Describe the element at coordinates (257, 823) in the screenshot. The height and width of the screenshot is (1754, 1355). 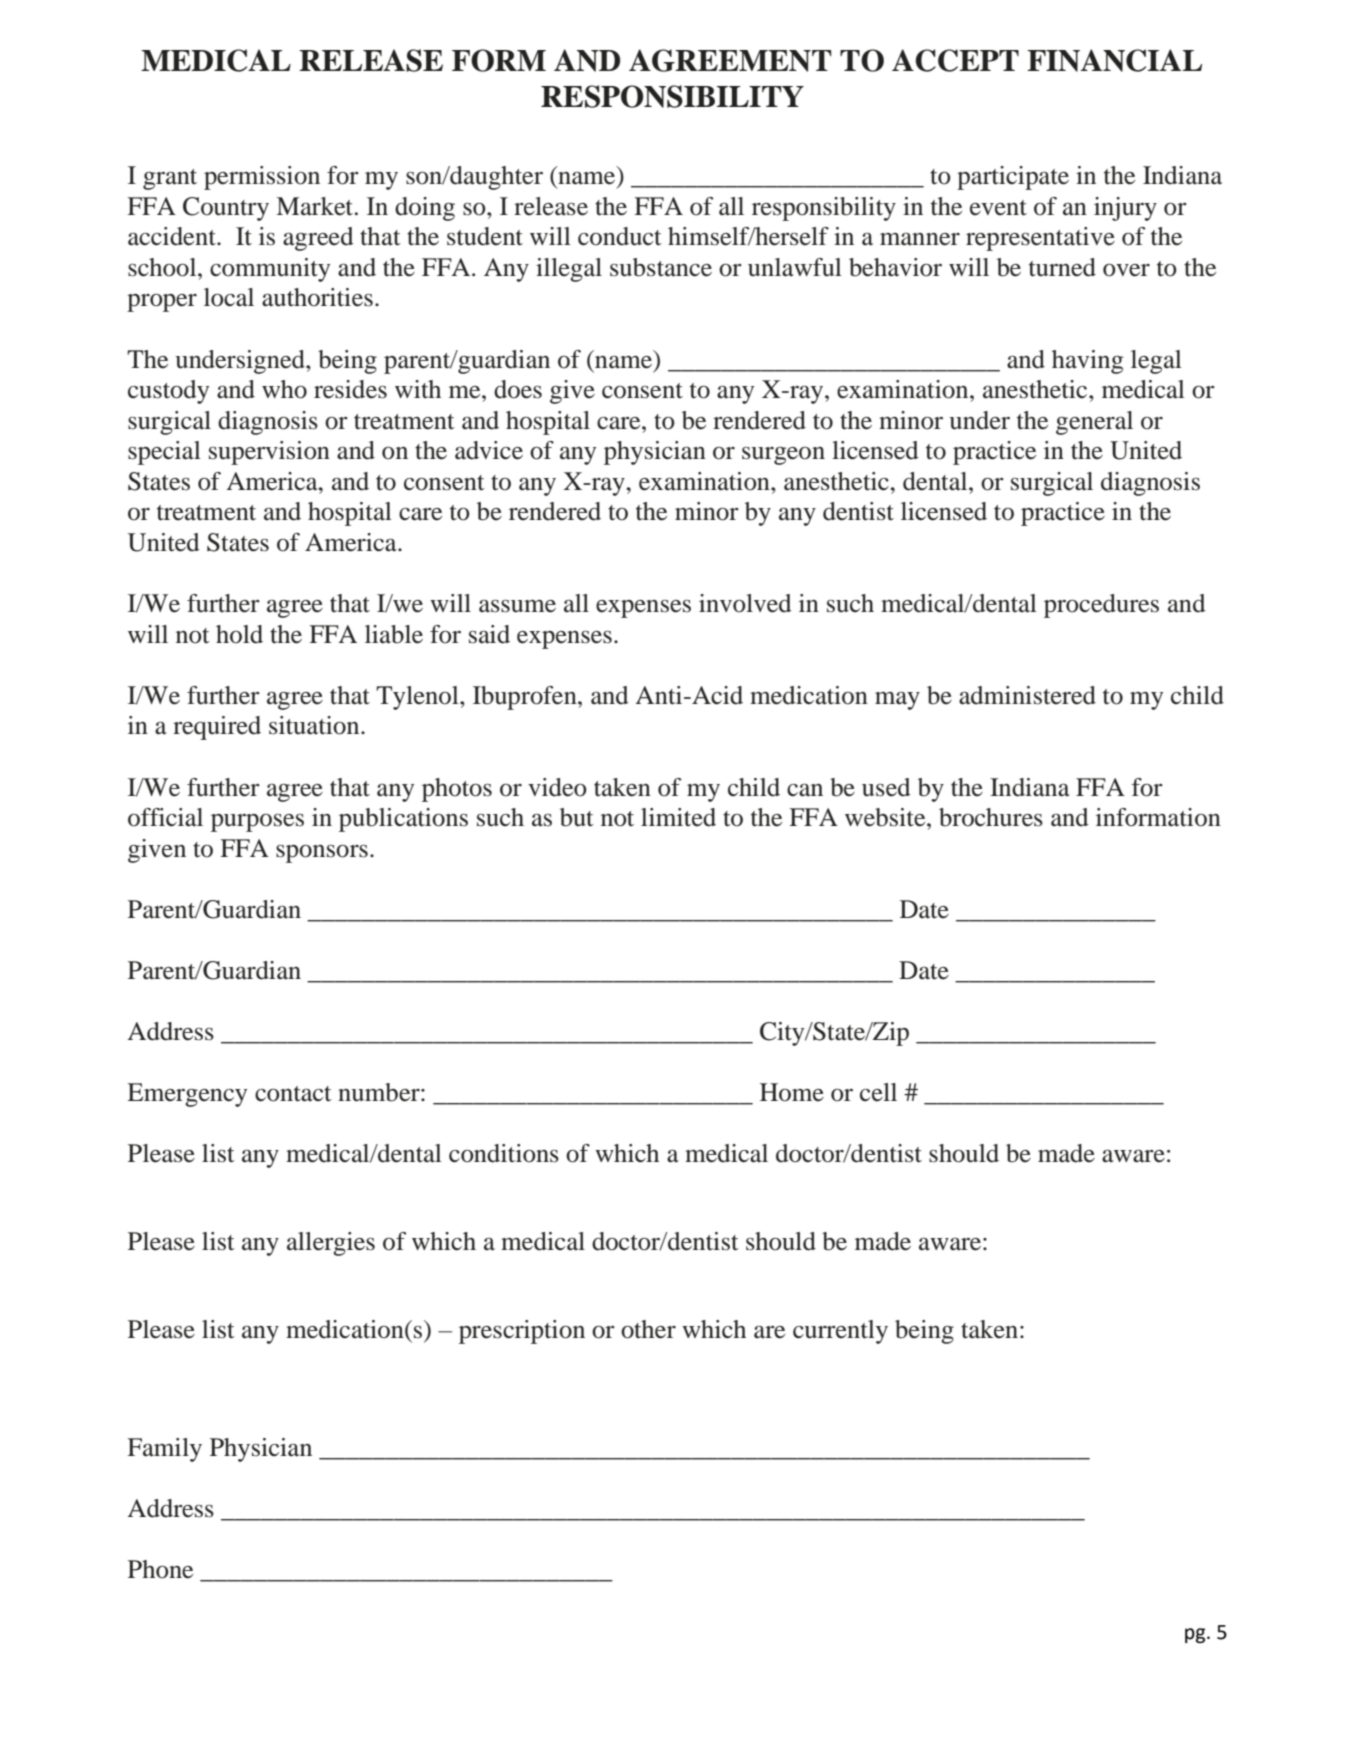
I see `purposes` at that location.
